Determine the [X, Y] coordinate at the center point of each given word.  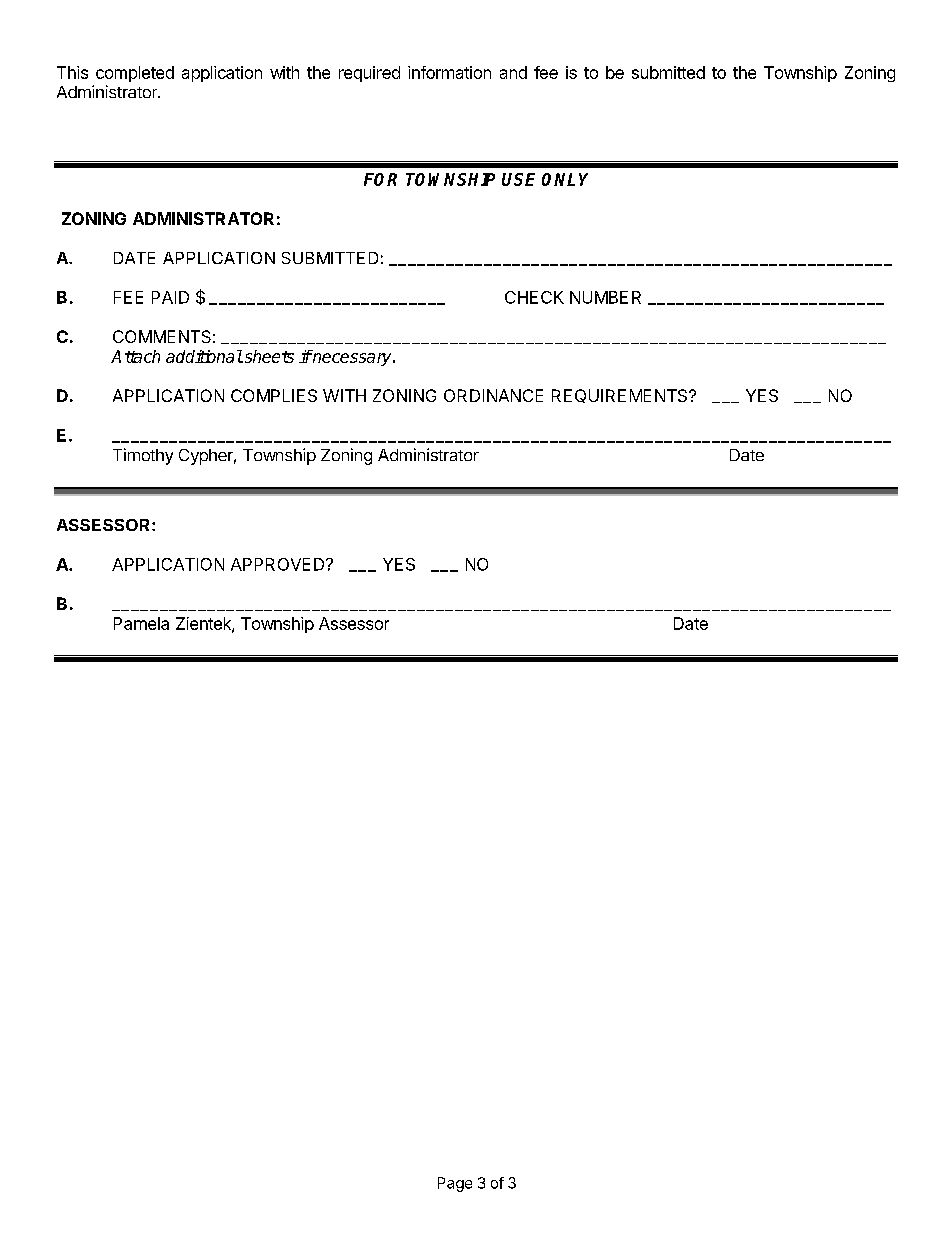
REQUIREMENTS [621, 396]
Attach [135, 356]
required [369, 74]
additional [204, 356]
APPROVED [279, 564]
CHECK [534, 297]
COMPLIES [274, 395]
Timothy [143, 456]
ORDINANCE [493, 395]
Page [455, 1184]
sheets [268, 356]
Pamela [141, 623]
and [513, 72]
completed [135, 74]
